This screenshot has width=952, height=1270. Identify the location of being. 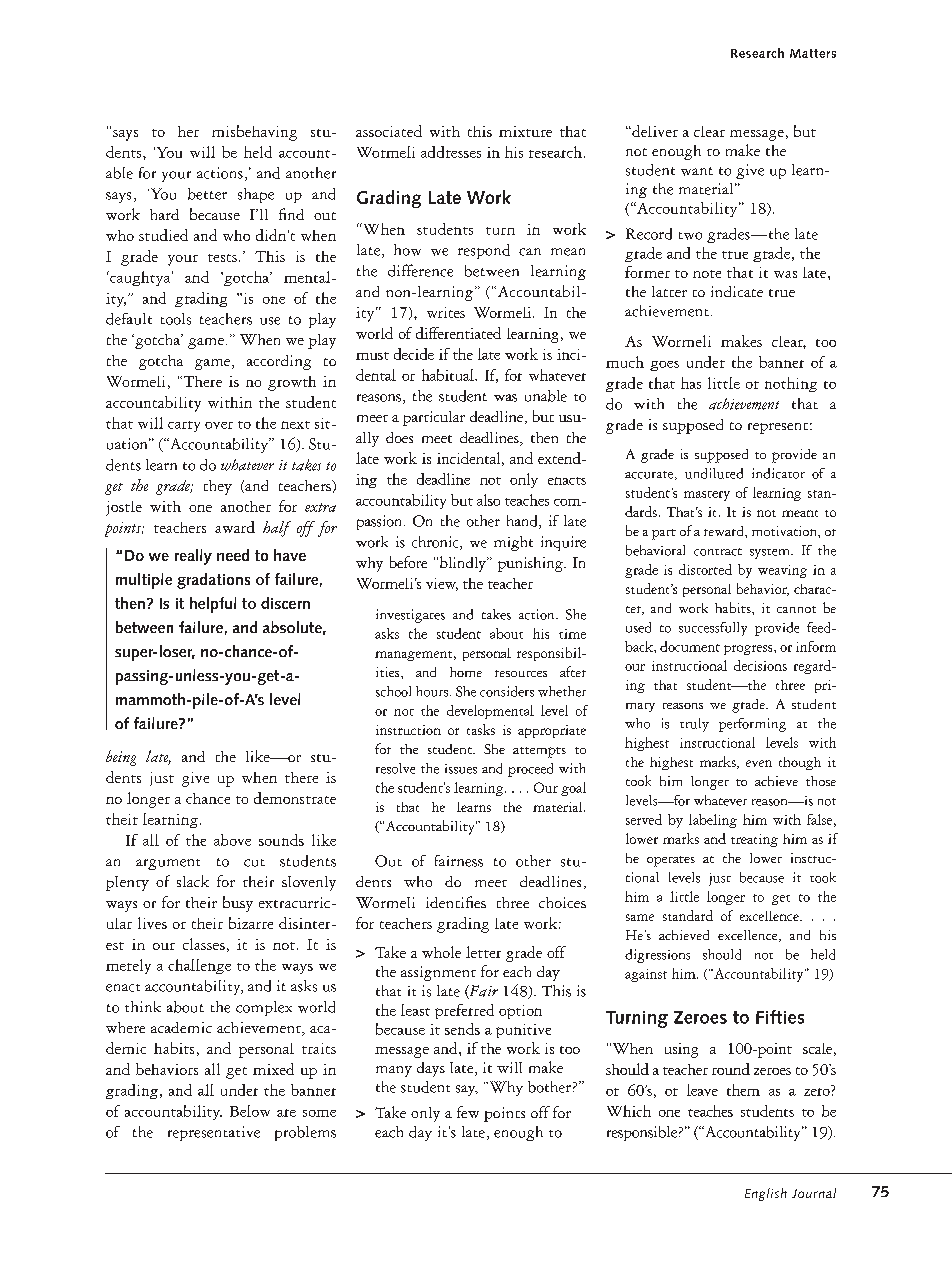
(121, 758).
